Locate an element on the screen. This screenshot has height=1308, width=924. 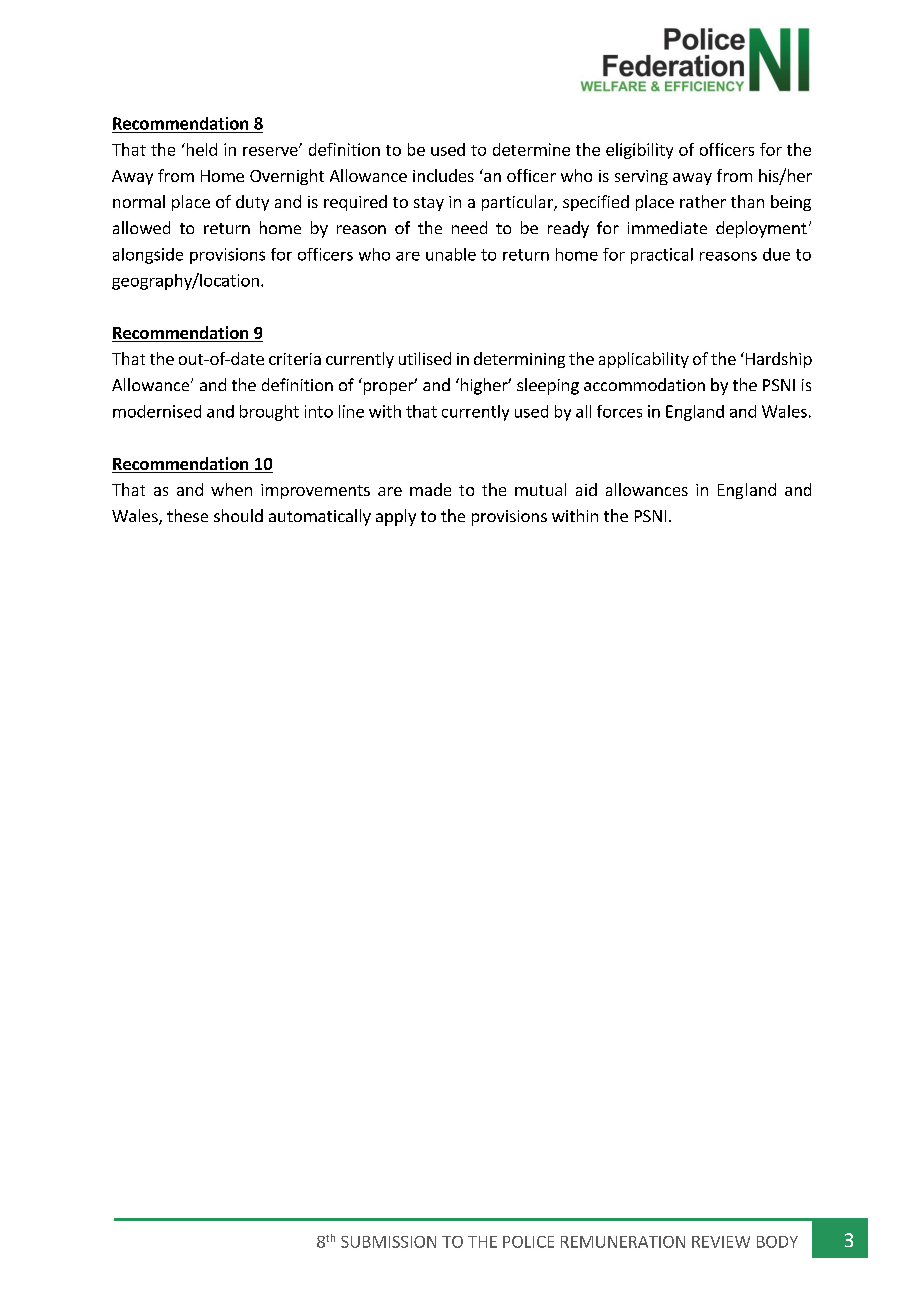
REVIEW is located at coordinates (721, 1242).
